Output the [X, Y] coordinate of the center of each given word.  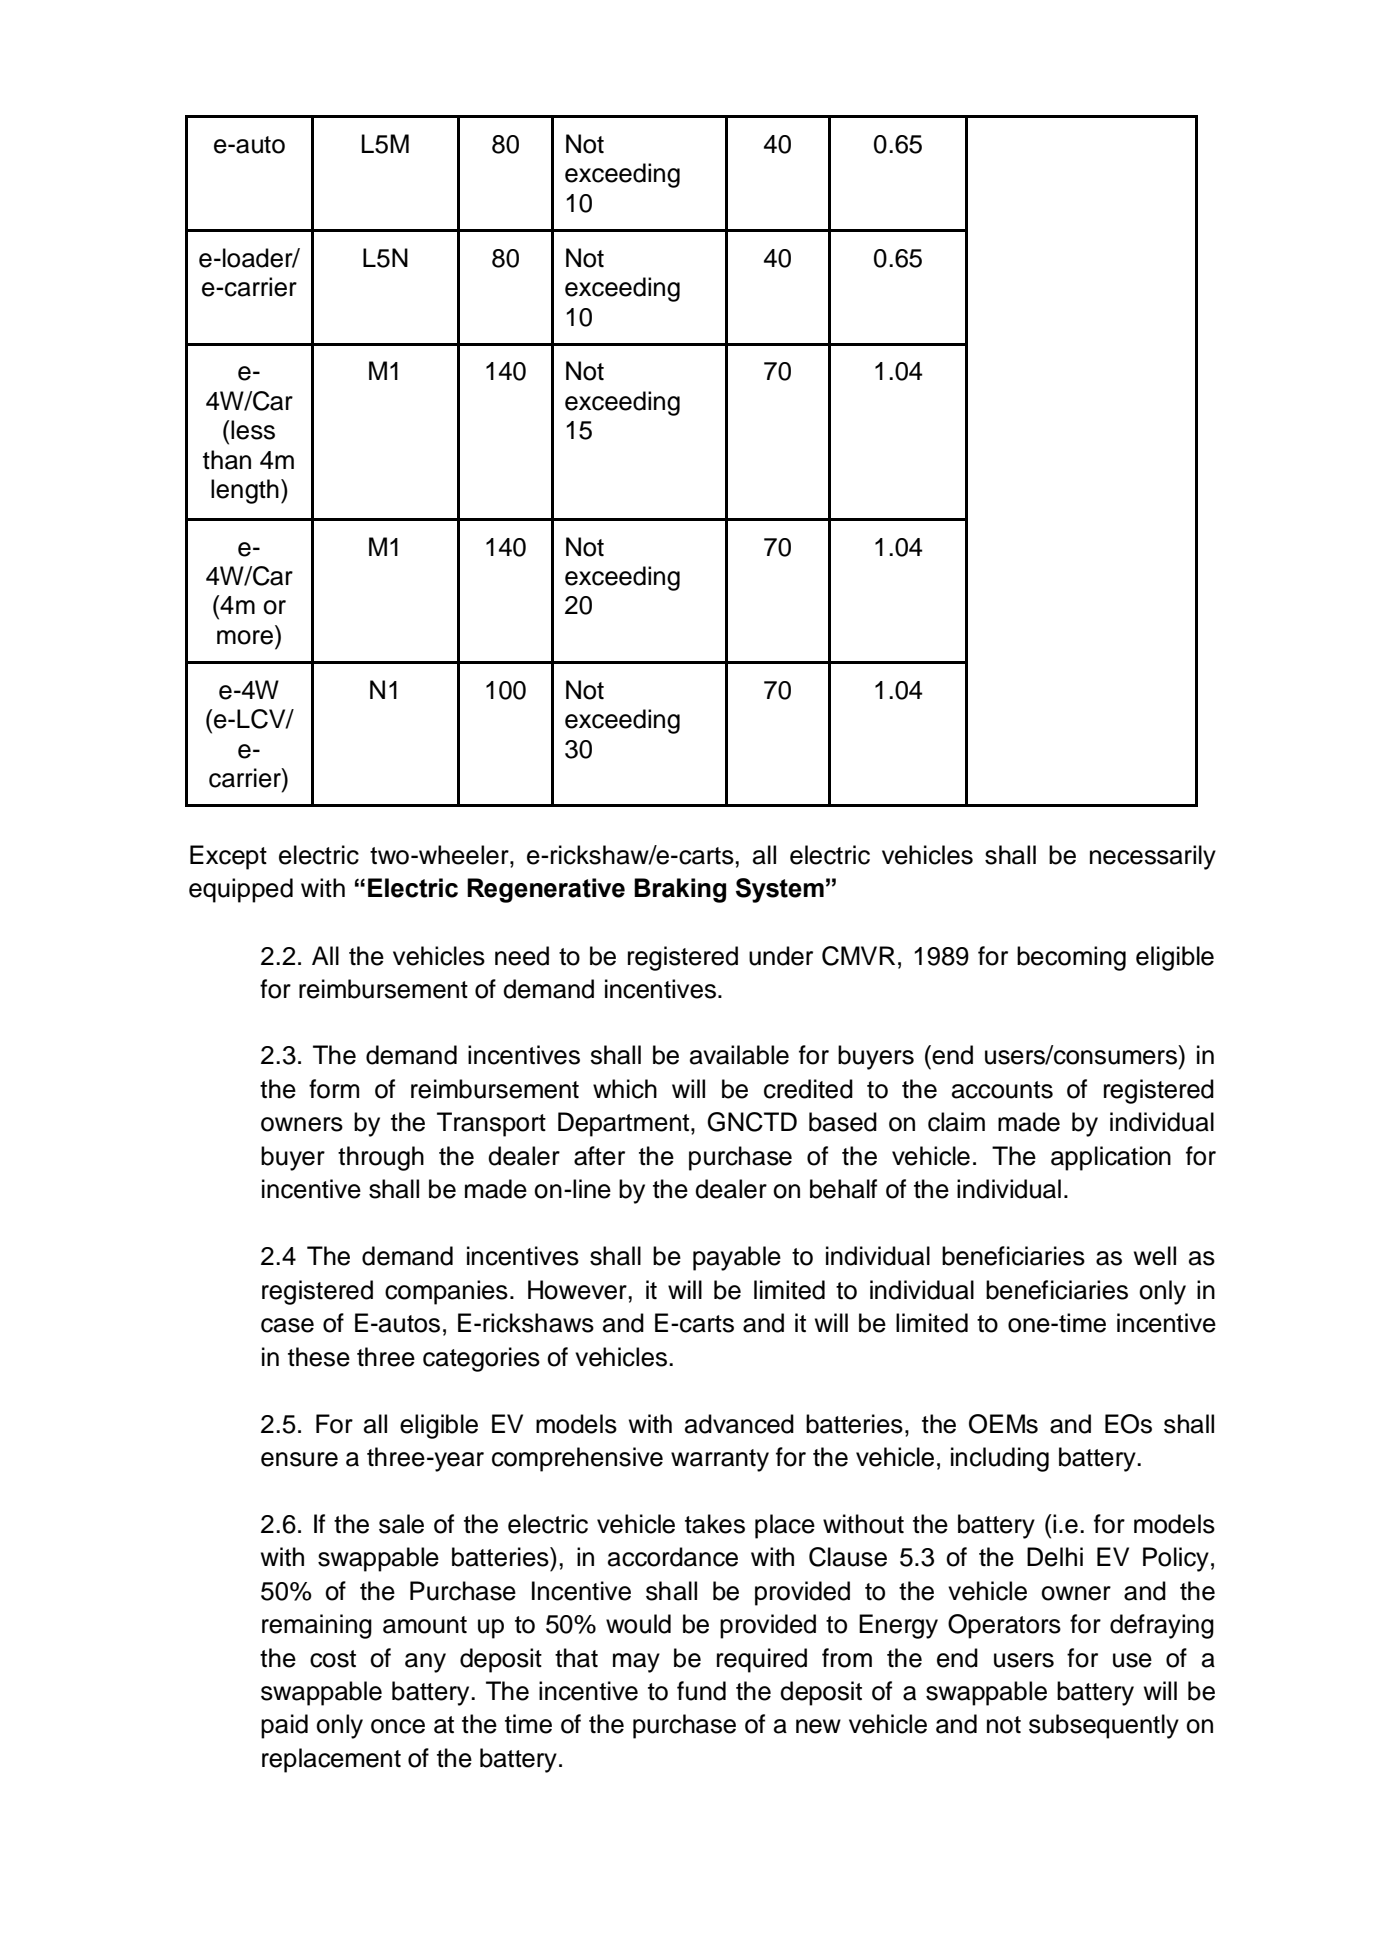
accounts [1002, 1090]
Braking [680, 890]
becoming [1071, 958]
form [334, 1089]
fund [701, 1691]
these [319, 1357]
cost [333, 1659]
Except [228, 857]
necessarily [1153, 857]
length [245, 491]
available [739, 1055]
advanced [739, 1424]
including [1000, 1459]
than [227, 460]
